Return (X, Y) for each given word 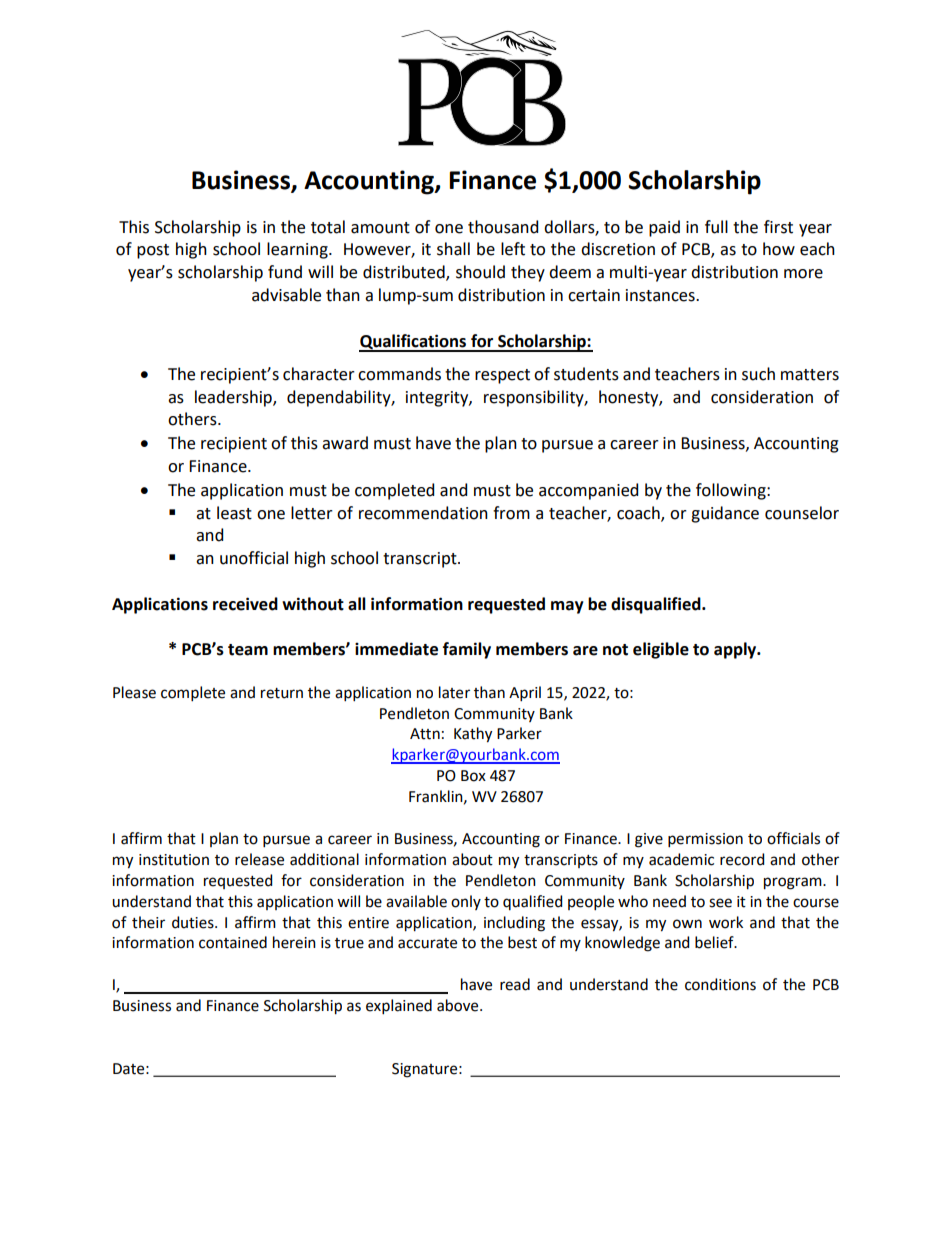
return (282, 693)
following (732, 491)
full (716, 227)
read (515, 984)
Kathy (473, 735)
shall (453, 249)
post (153, 251)
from (511, 513)
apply (736, 650)
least (234, 513)
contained (233, 942)
